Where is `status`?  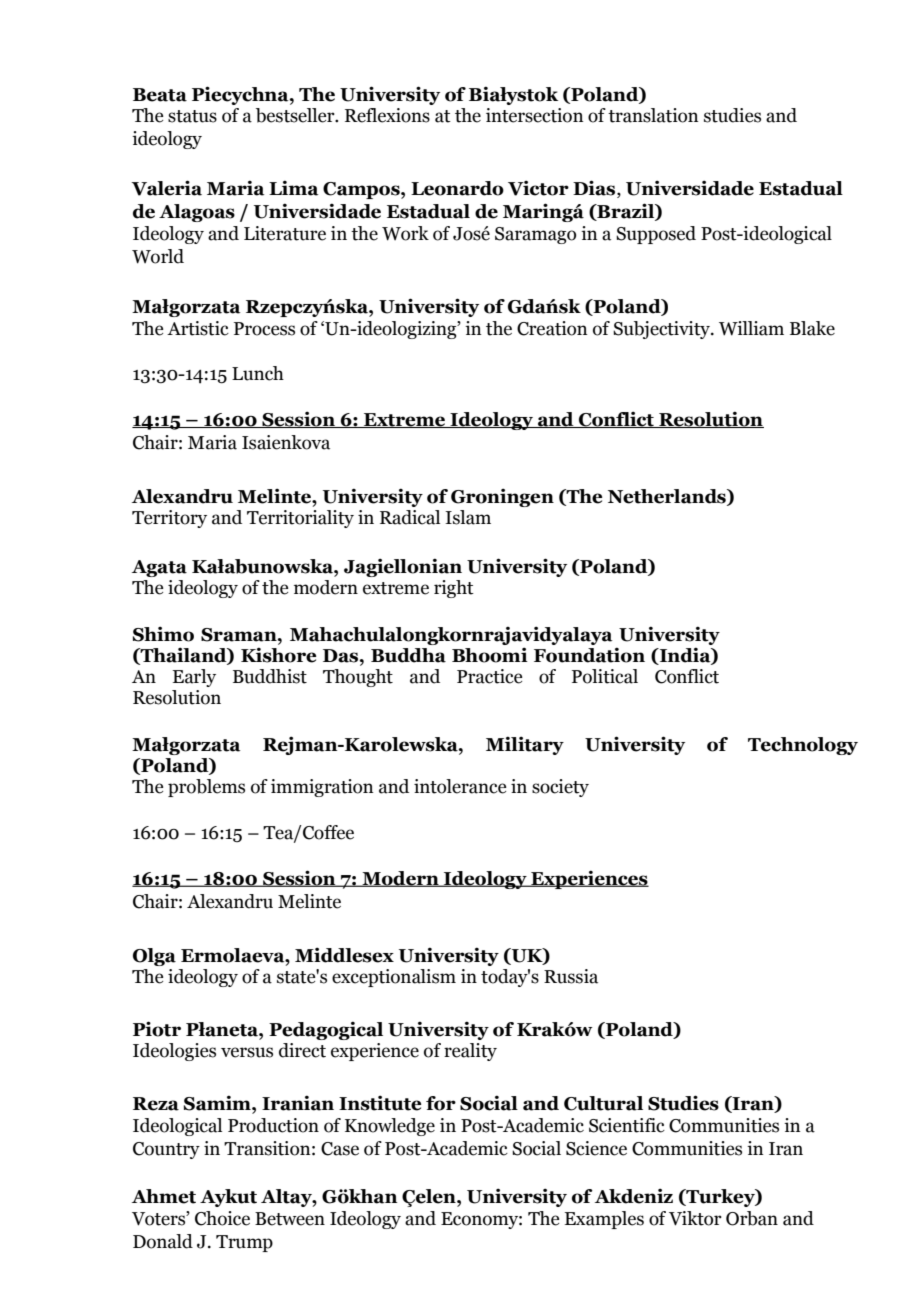 status is located at coordinates (192, 116).
